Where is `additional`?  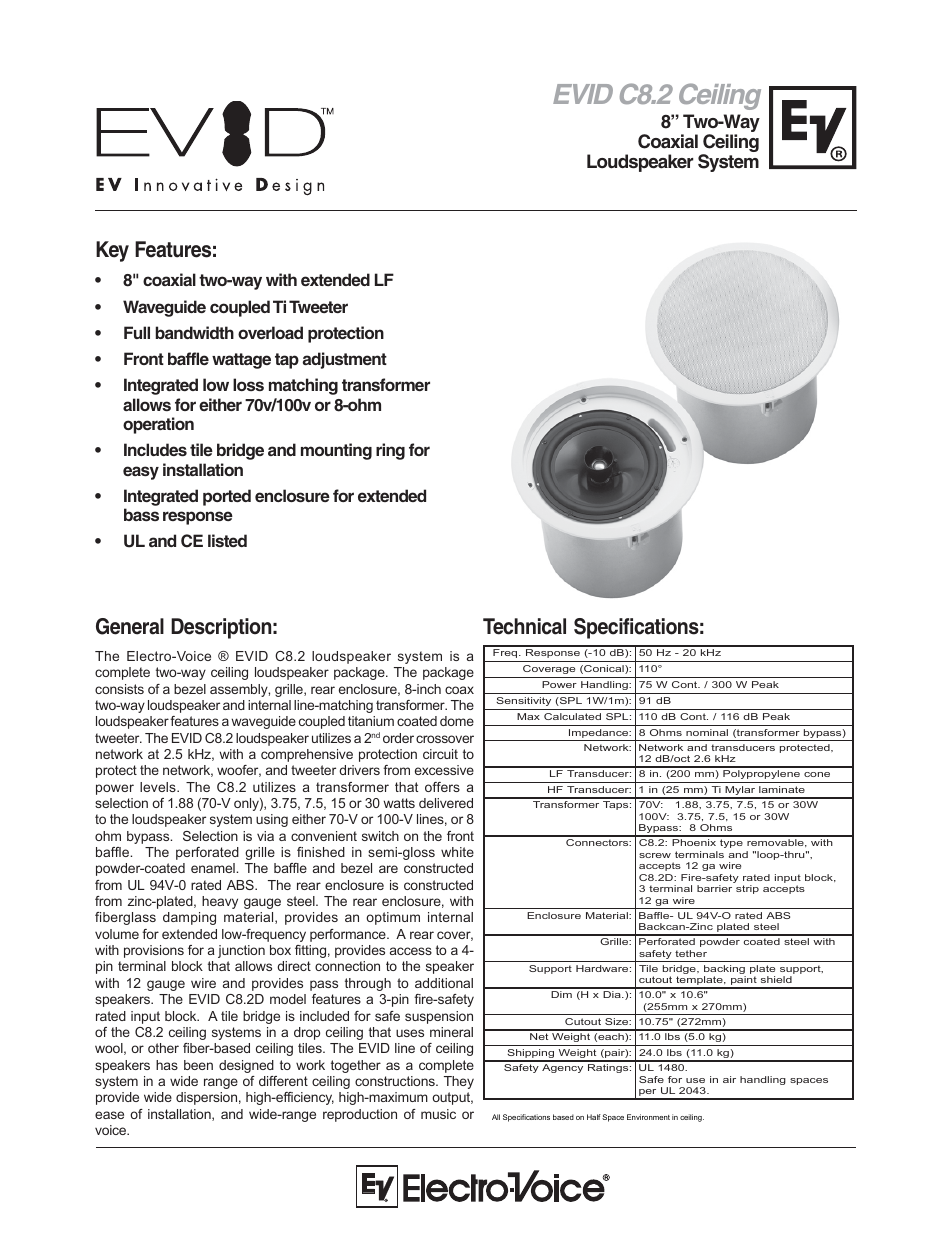 additional is located at coordinates (444, 983).
